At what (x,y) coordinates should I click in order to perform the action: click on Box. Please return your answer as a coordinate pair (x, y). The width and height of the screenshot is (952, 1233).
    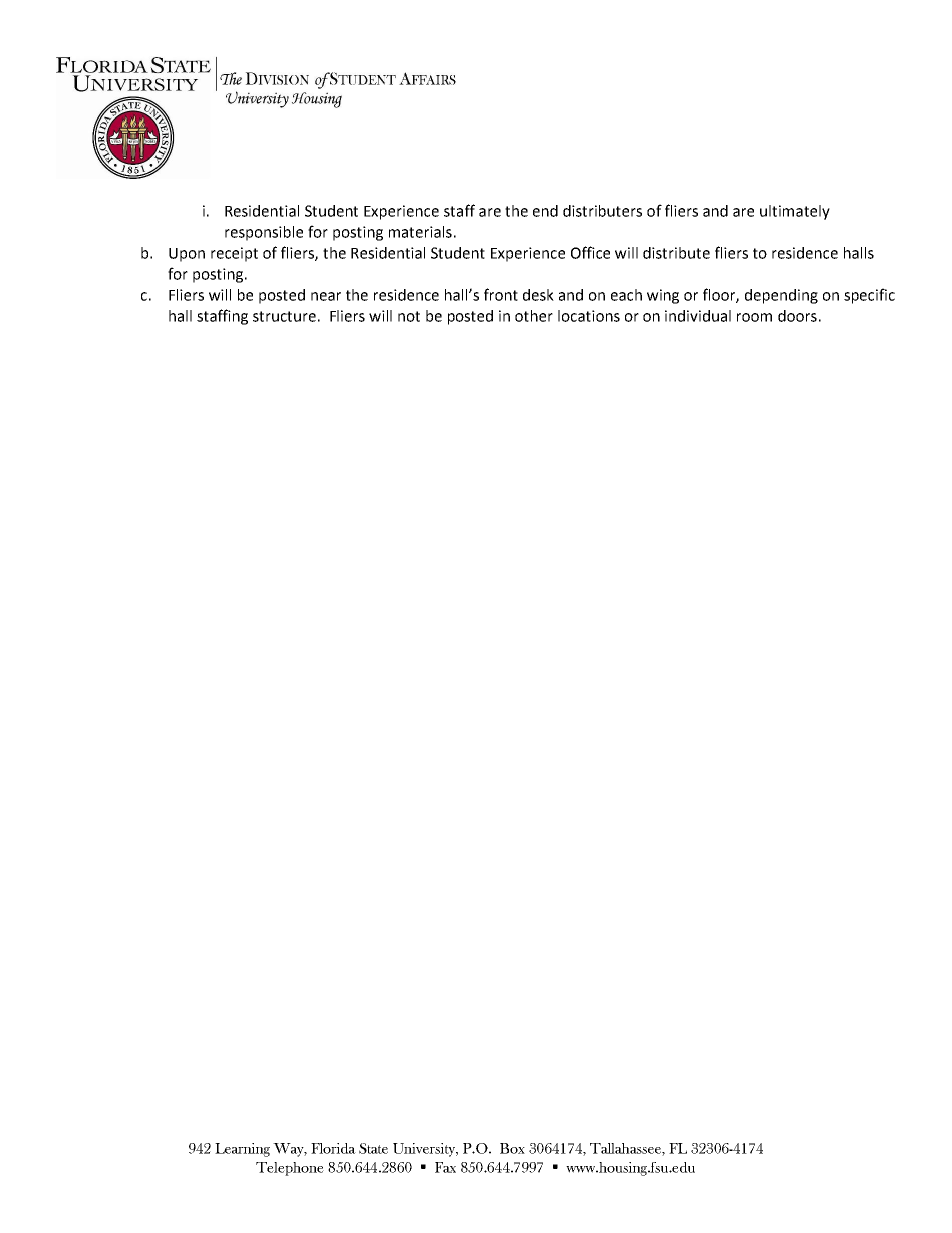
    Looking at the image, I should click on (512, 1148).
